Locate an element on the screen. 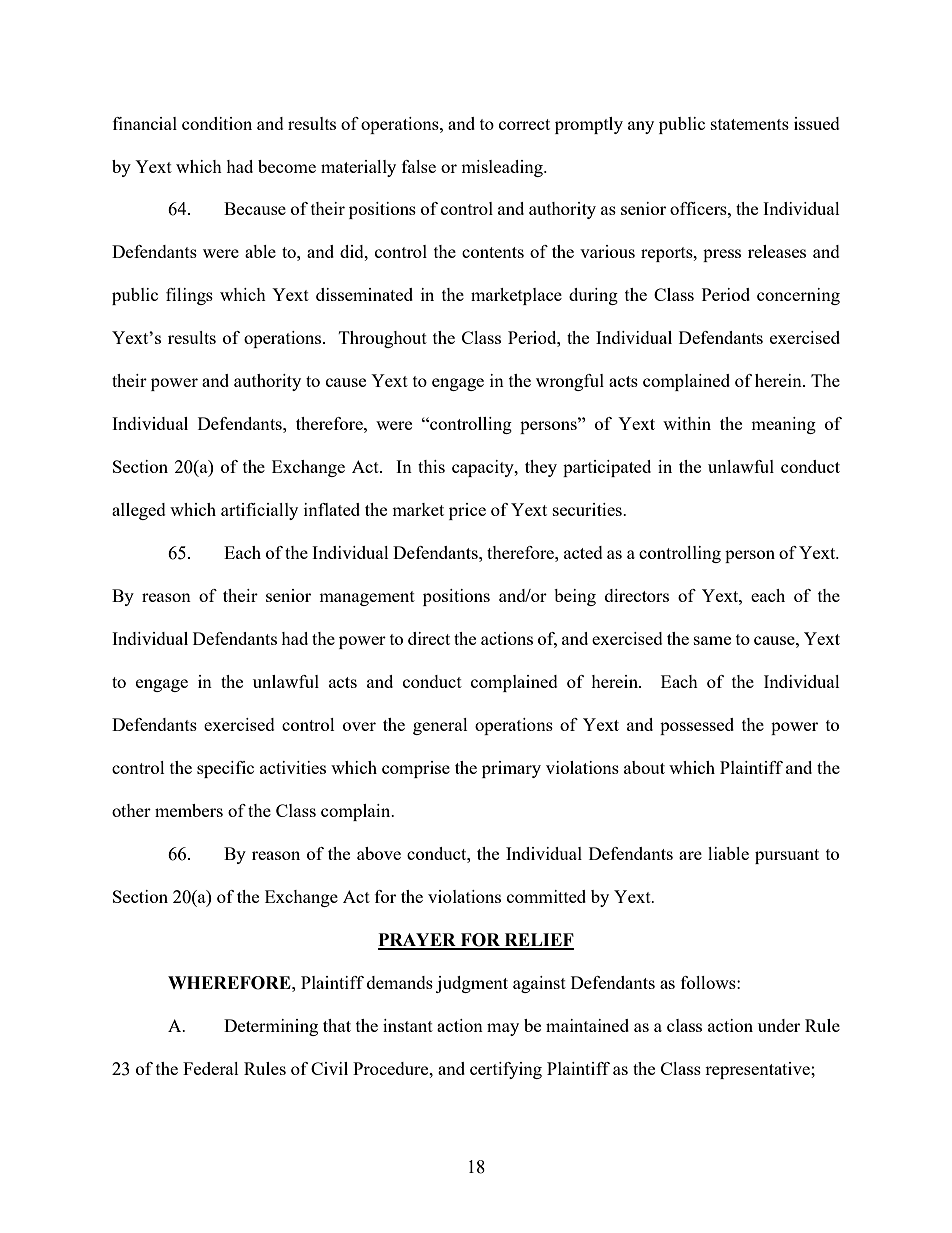 The height and width of the screenshot is (1233, 952). being is located at coordinates (575, 597).
